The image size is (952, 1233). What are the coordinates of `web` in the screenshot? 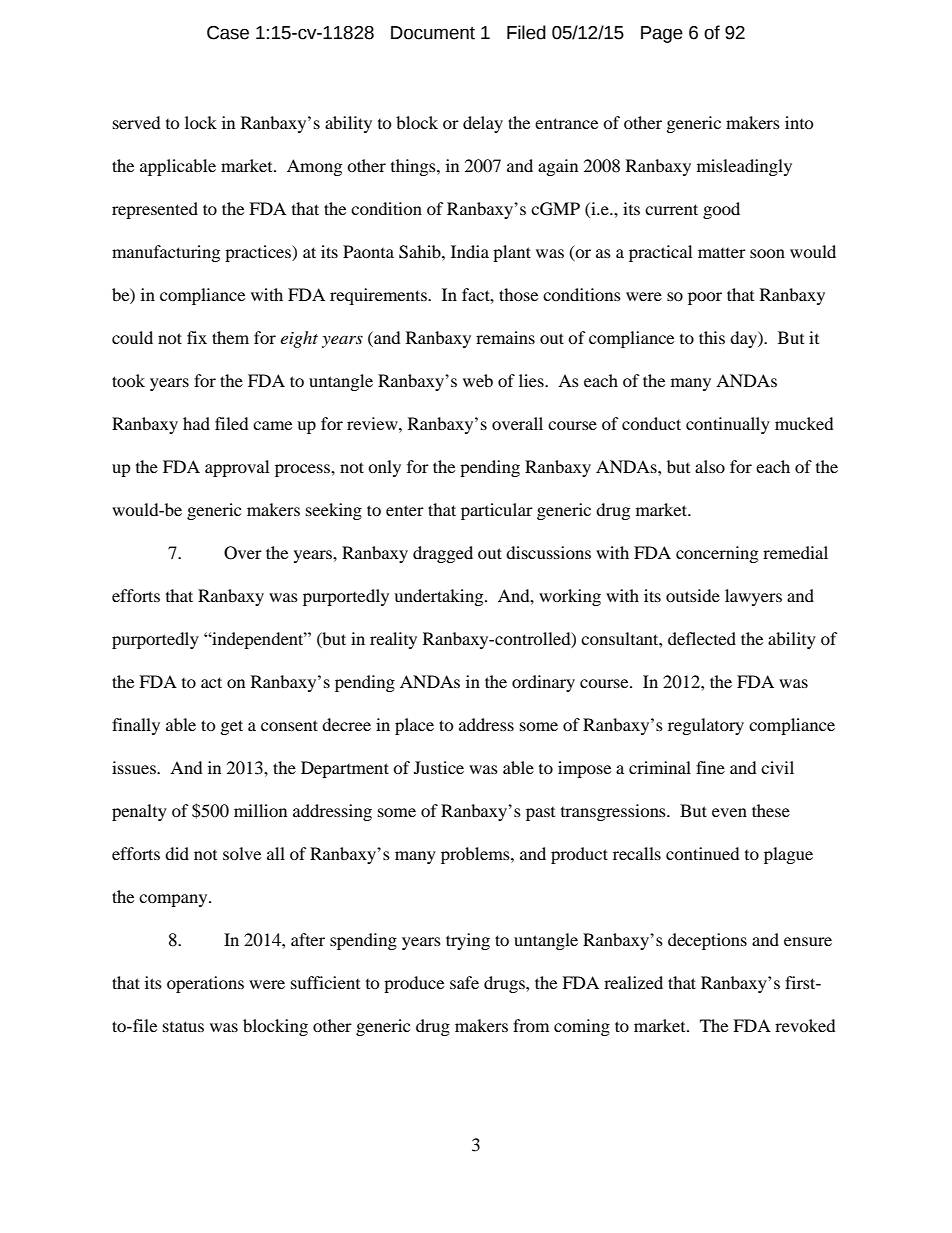 It's located at (478, 380).
